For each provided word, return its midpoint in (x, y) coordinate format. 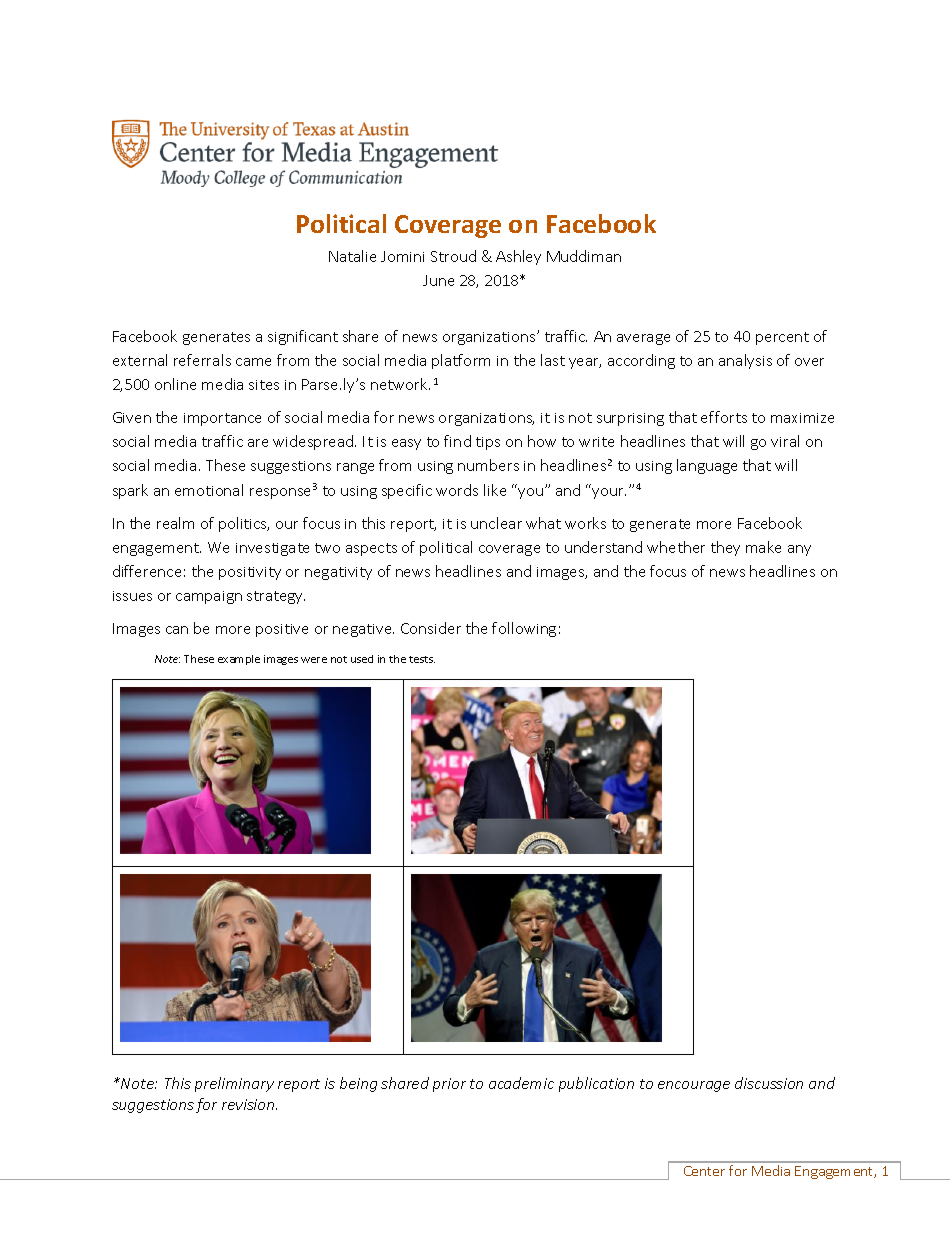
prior (449, 1085)
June (438, 280)
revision (249, 1104)
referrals (202, 360)
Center (704, 1171)
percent (782, 338)
